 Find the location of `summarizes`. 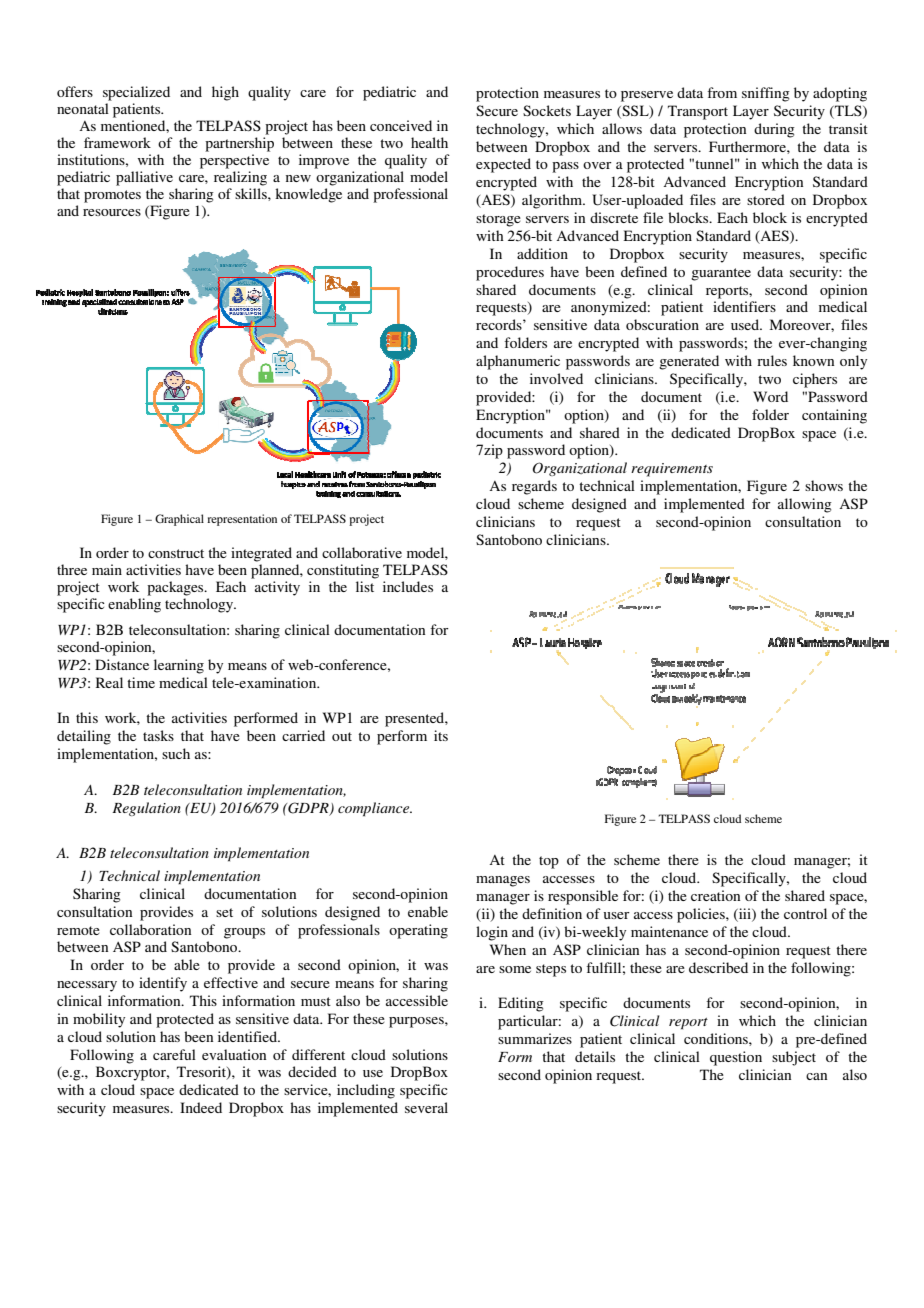

summarizes is located at coordinates (535, 1038).
